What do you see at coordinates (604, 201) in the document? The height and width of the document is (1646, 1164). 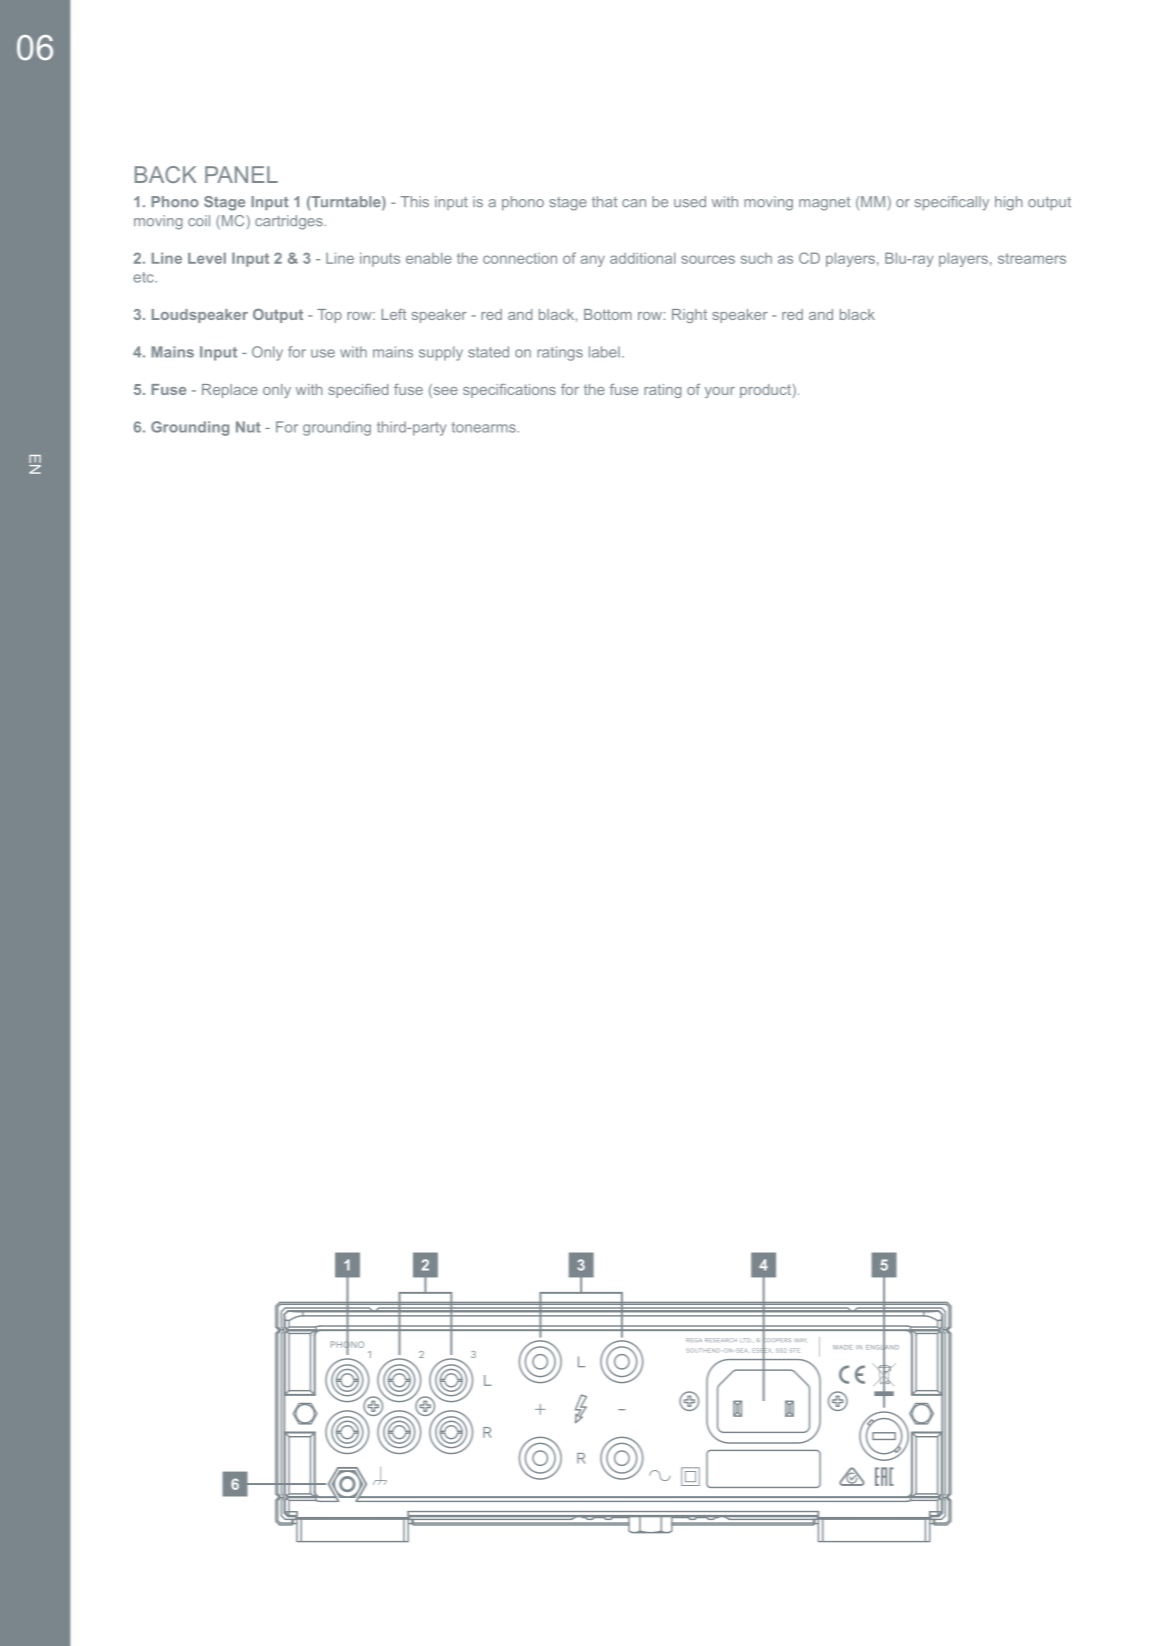 I see `that` at bounding box center [604, 201].
